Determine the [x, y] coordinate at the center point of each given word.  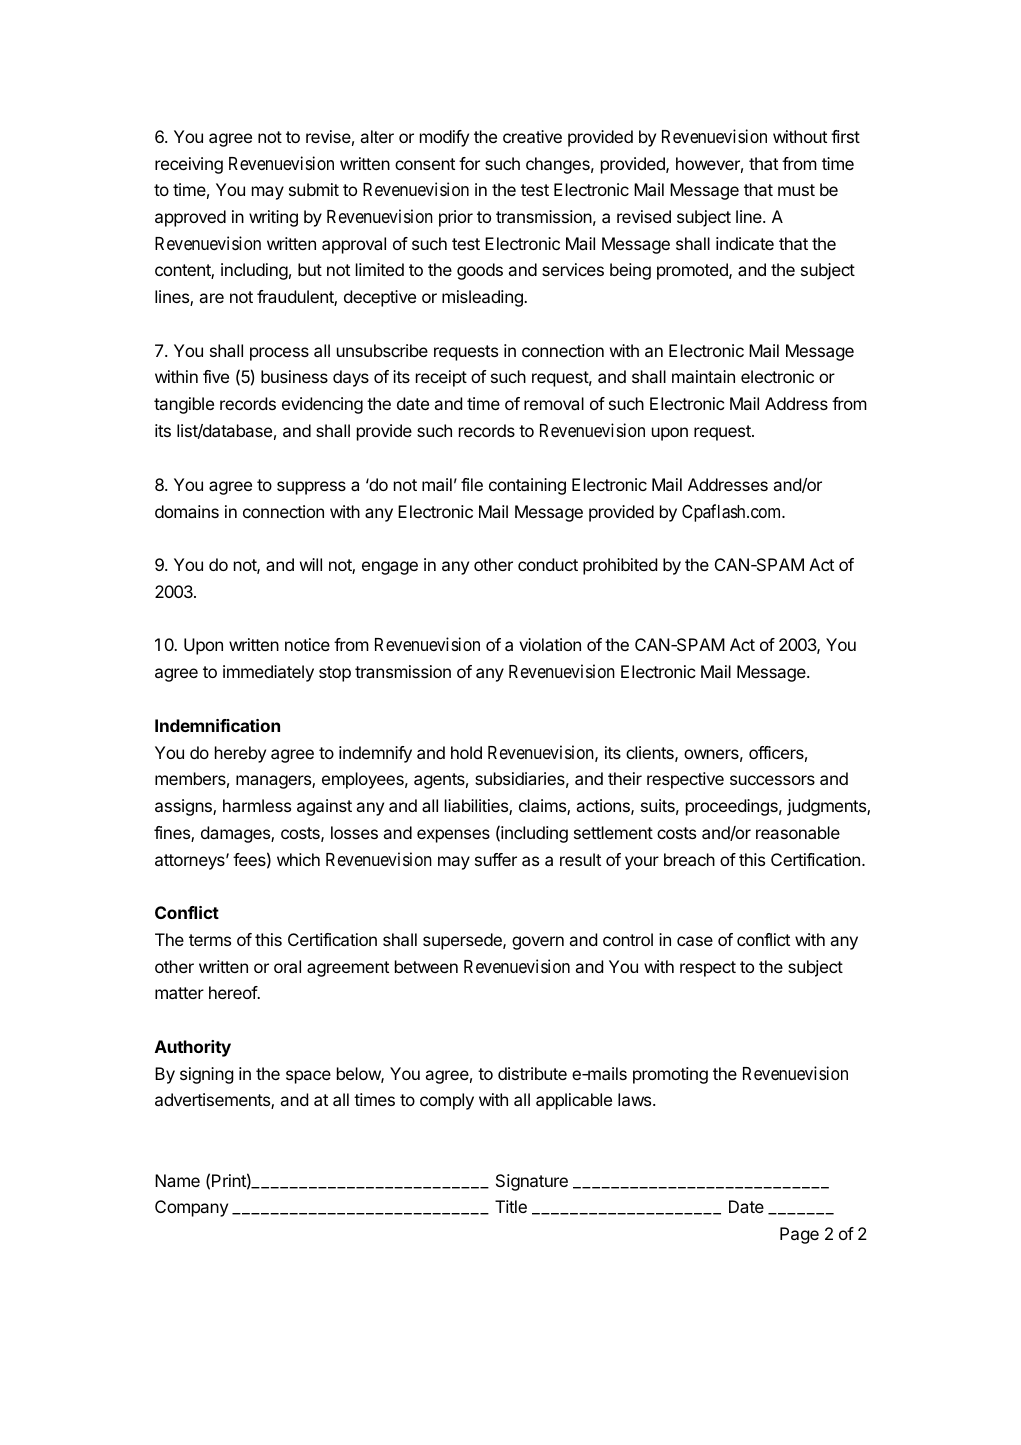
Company [191, 1208]
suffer [496, 859]
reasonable [798, 832]
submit [314, 189]
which [298, 859]
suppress [311, 488]
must [796, 190]
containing [527, 486]
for [469, 163]
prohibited [620, 566]
